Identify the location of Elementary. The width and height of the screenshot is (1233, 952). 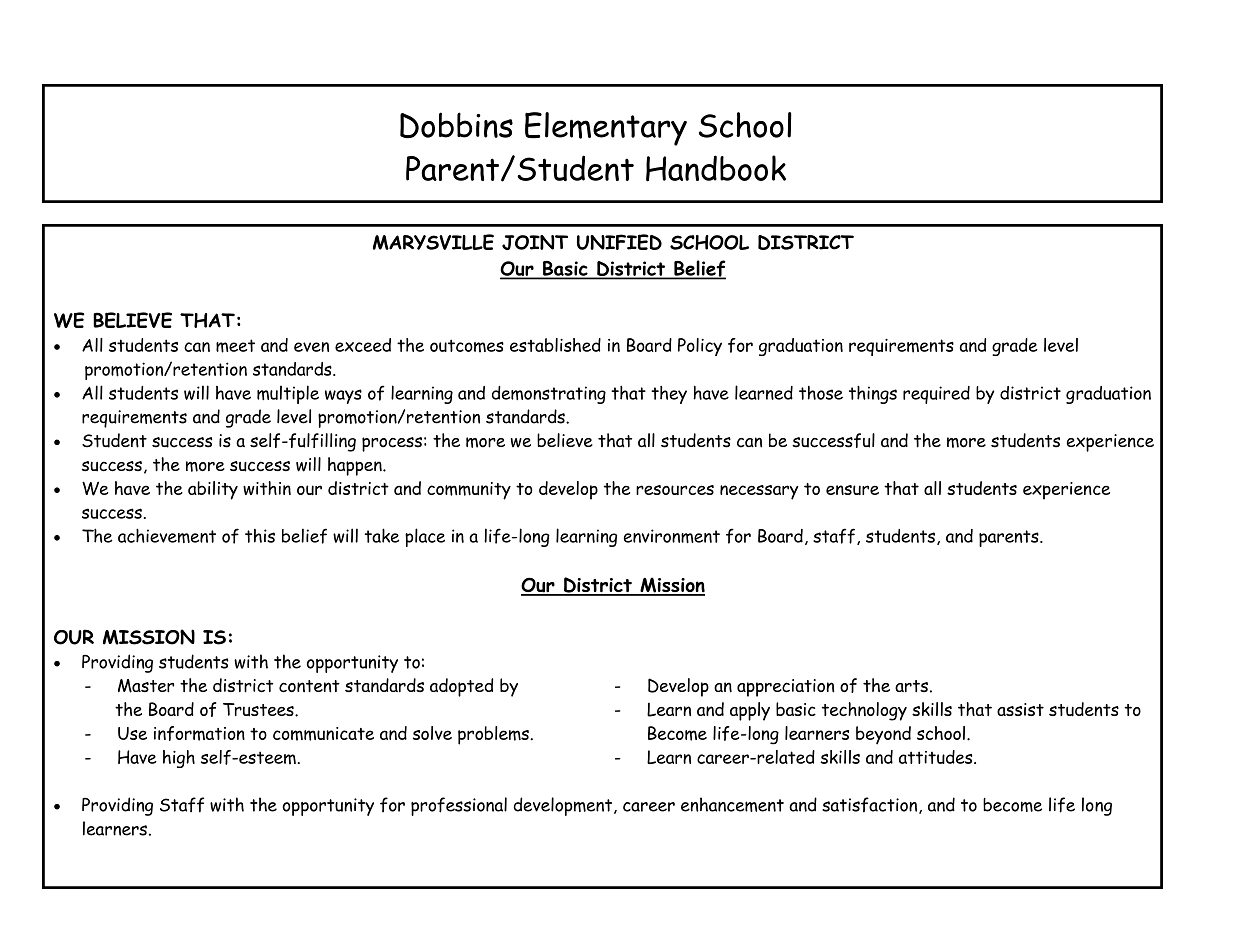
(606, 129).
